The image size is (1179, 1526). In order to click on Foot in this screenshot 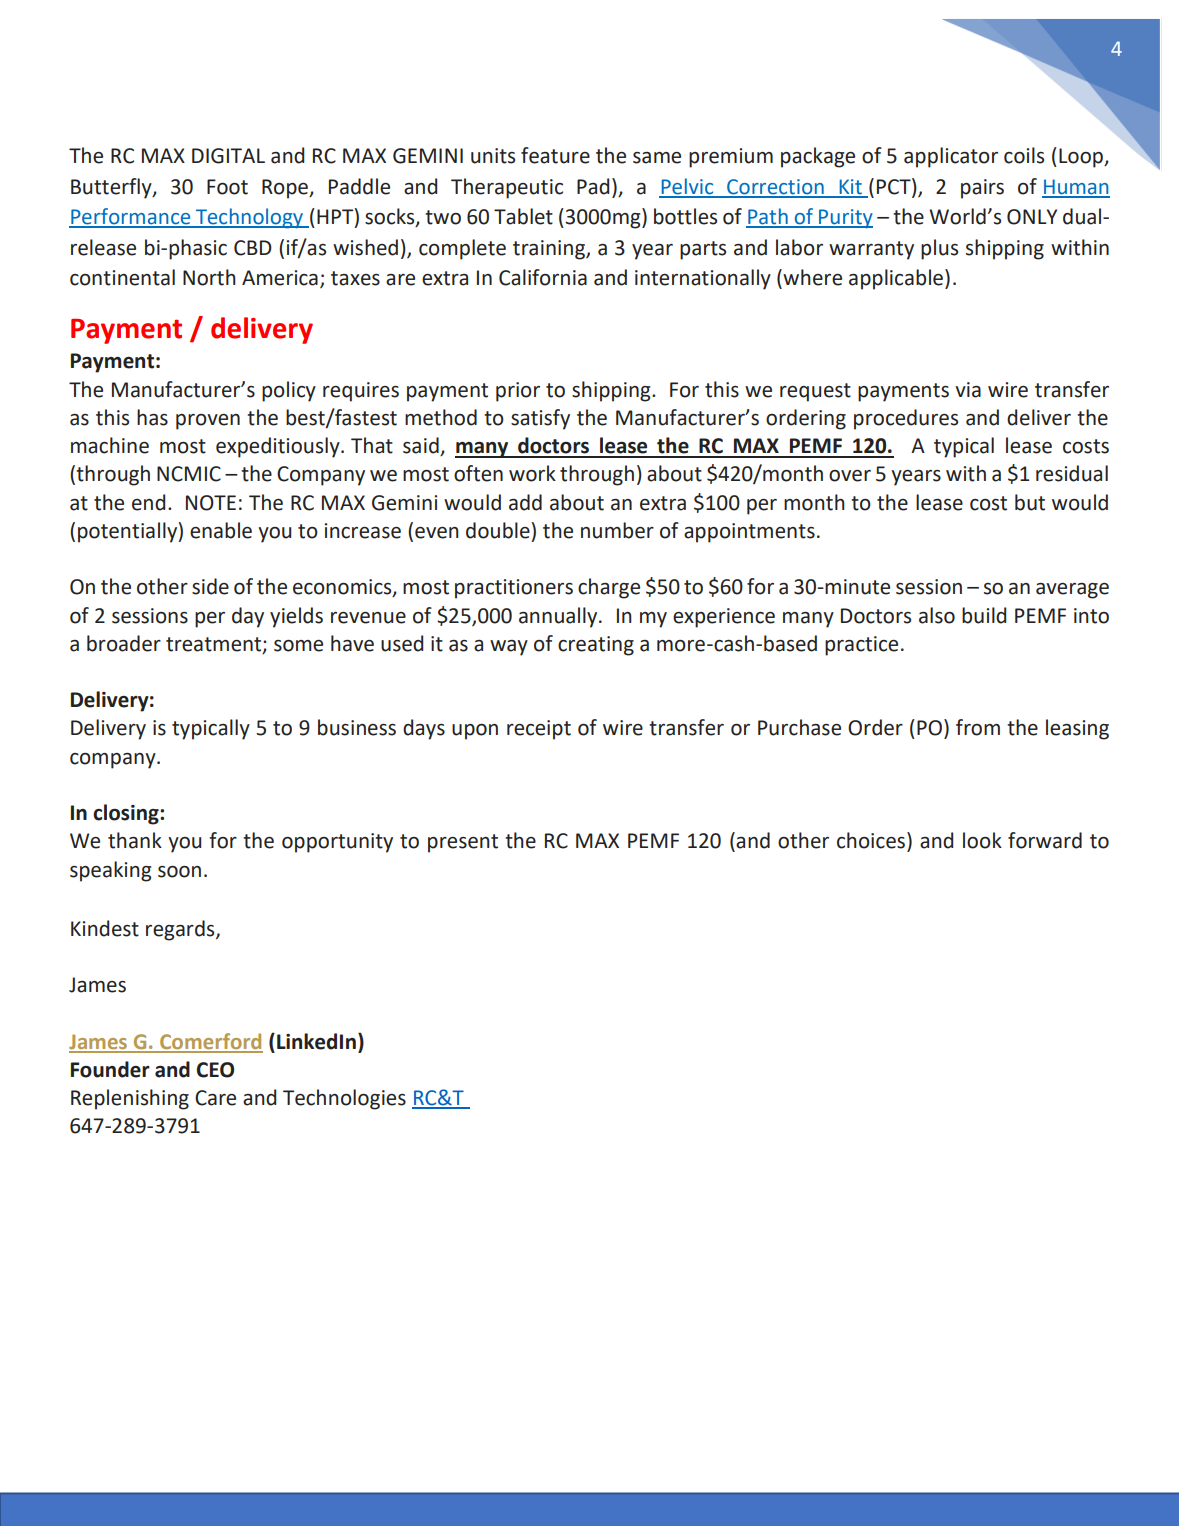, I will do `click(227, 187)`.
